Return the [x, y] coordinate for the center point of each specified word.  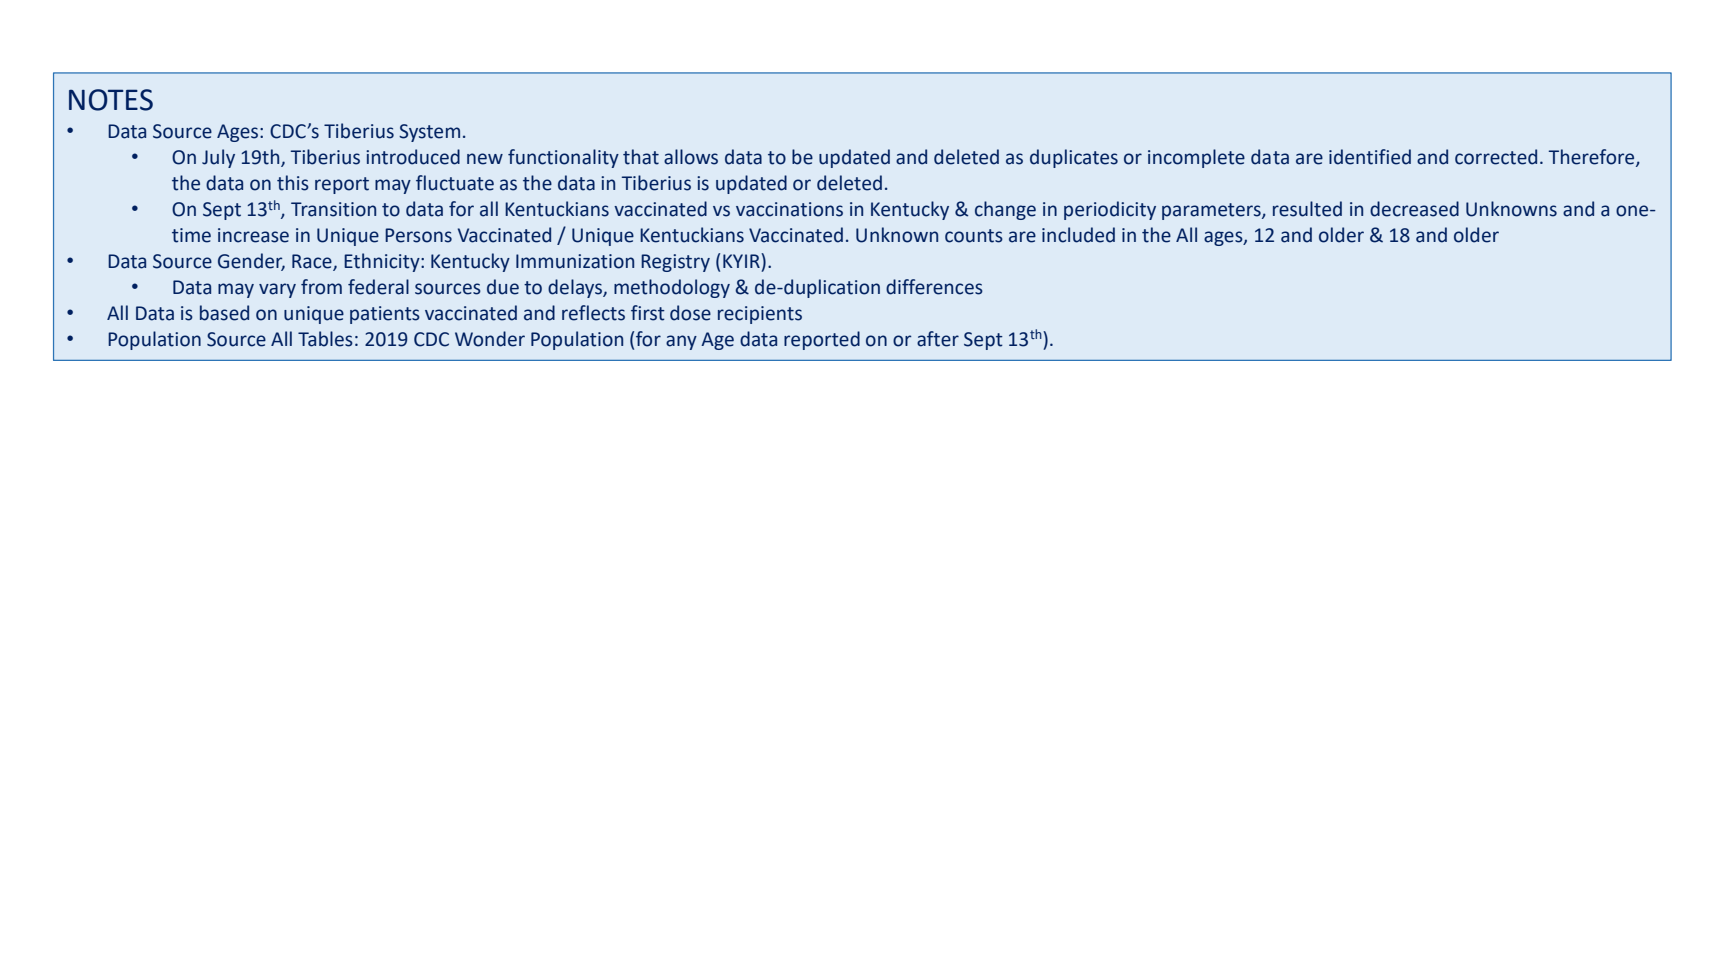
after [938, 339]
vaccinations [789, 209]
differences [934, 287]
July [218, 158]
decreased [1414, 209]
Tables [325, 339]
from [321, 287]
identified [1370, 157]
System [429, 133]
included [1078, 235]
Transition [333, 209]
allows [691, 157]
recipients [760, 315]
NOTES [111, 100]
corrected [1496, 157]
